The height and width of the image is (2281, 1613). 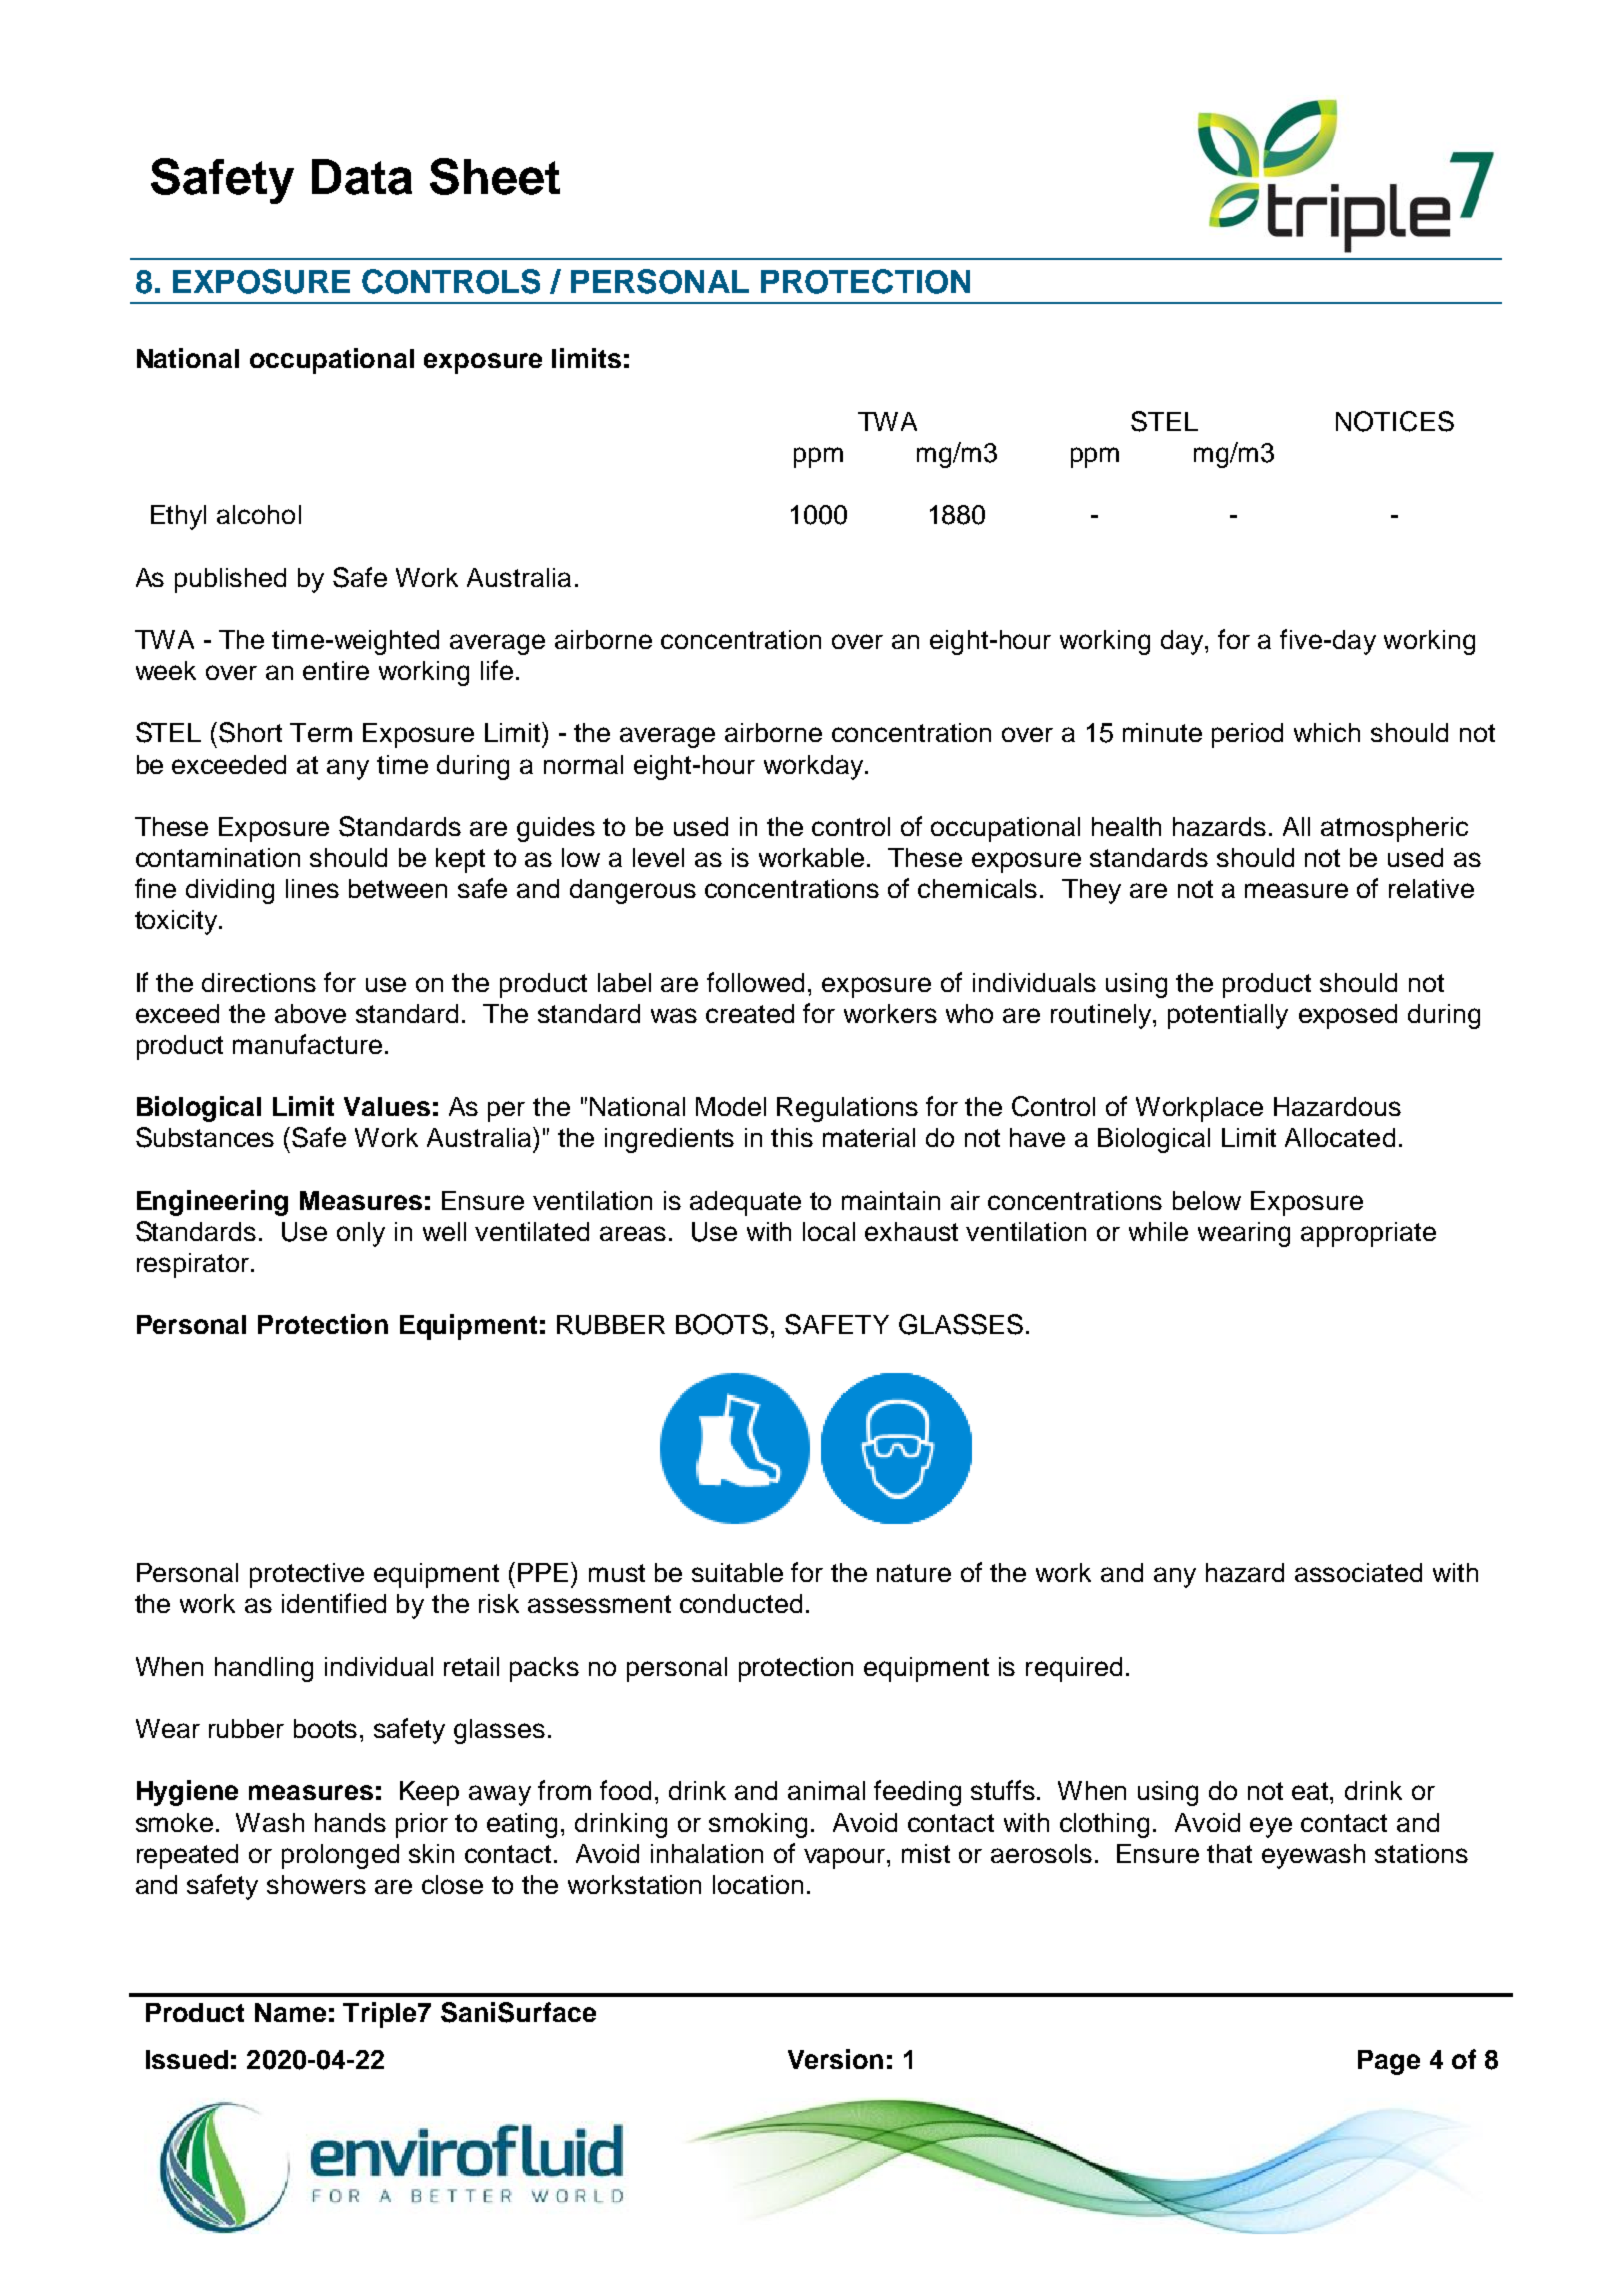 What do you see at coordinates (495, 176) in the image?
I see `Sheet` at bounding box center [495, 176].
